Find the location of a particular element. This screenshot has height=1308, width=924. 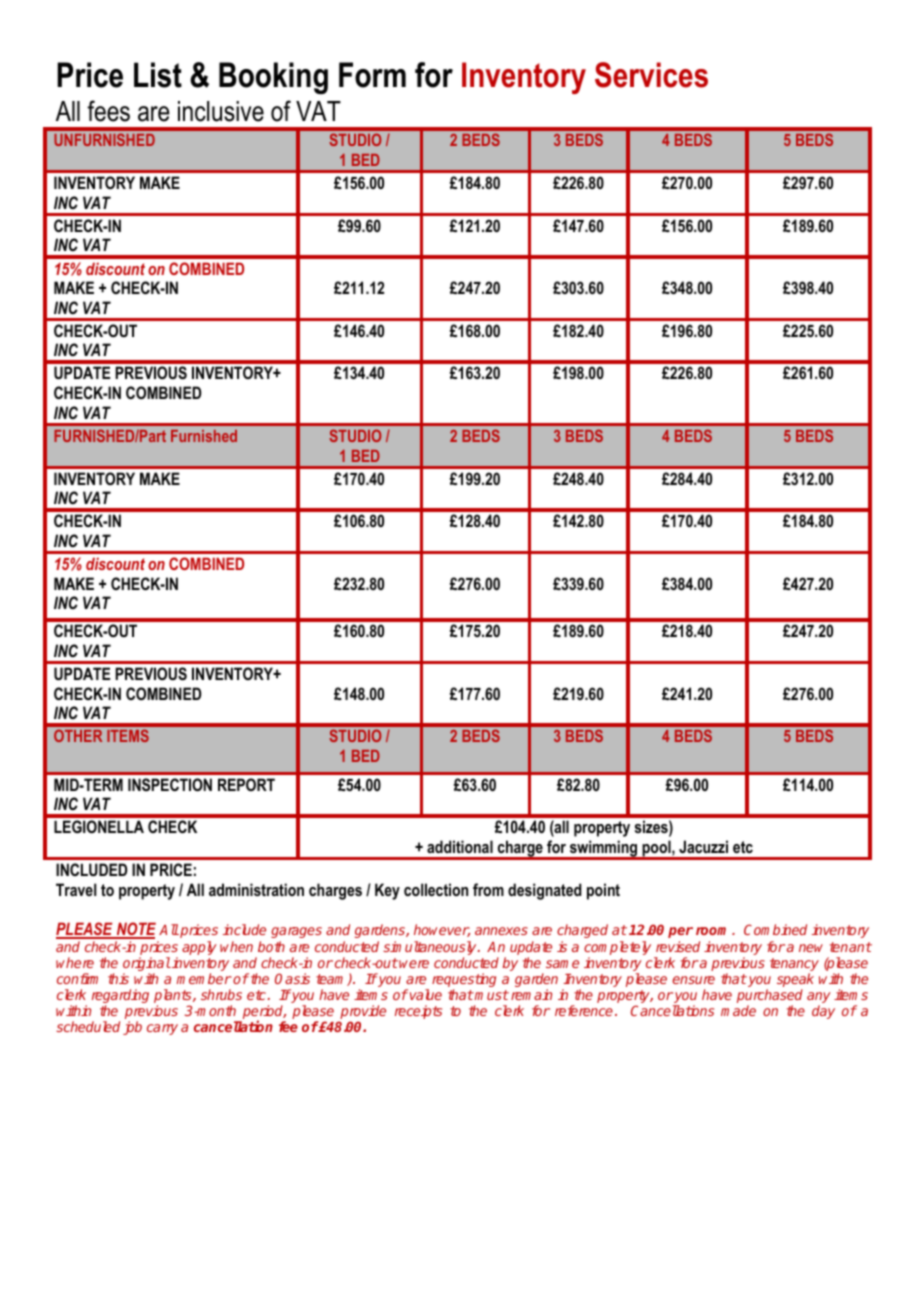

Jacuzzi is located at coordinates (703, 846).
